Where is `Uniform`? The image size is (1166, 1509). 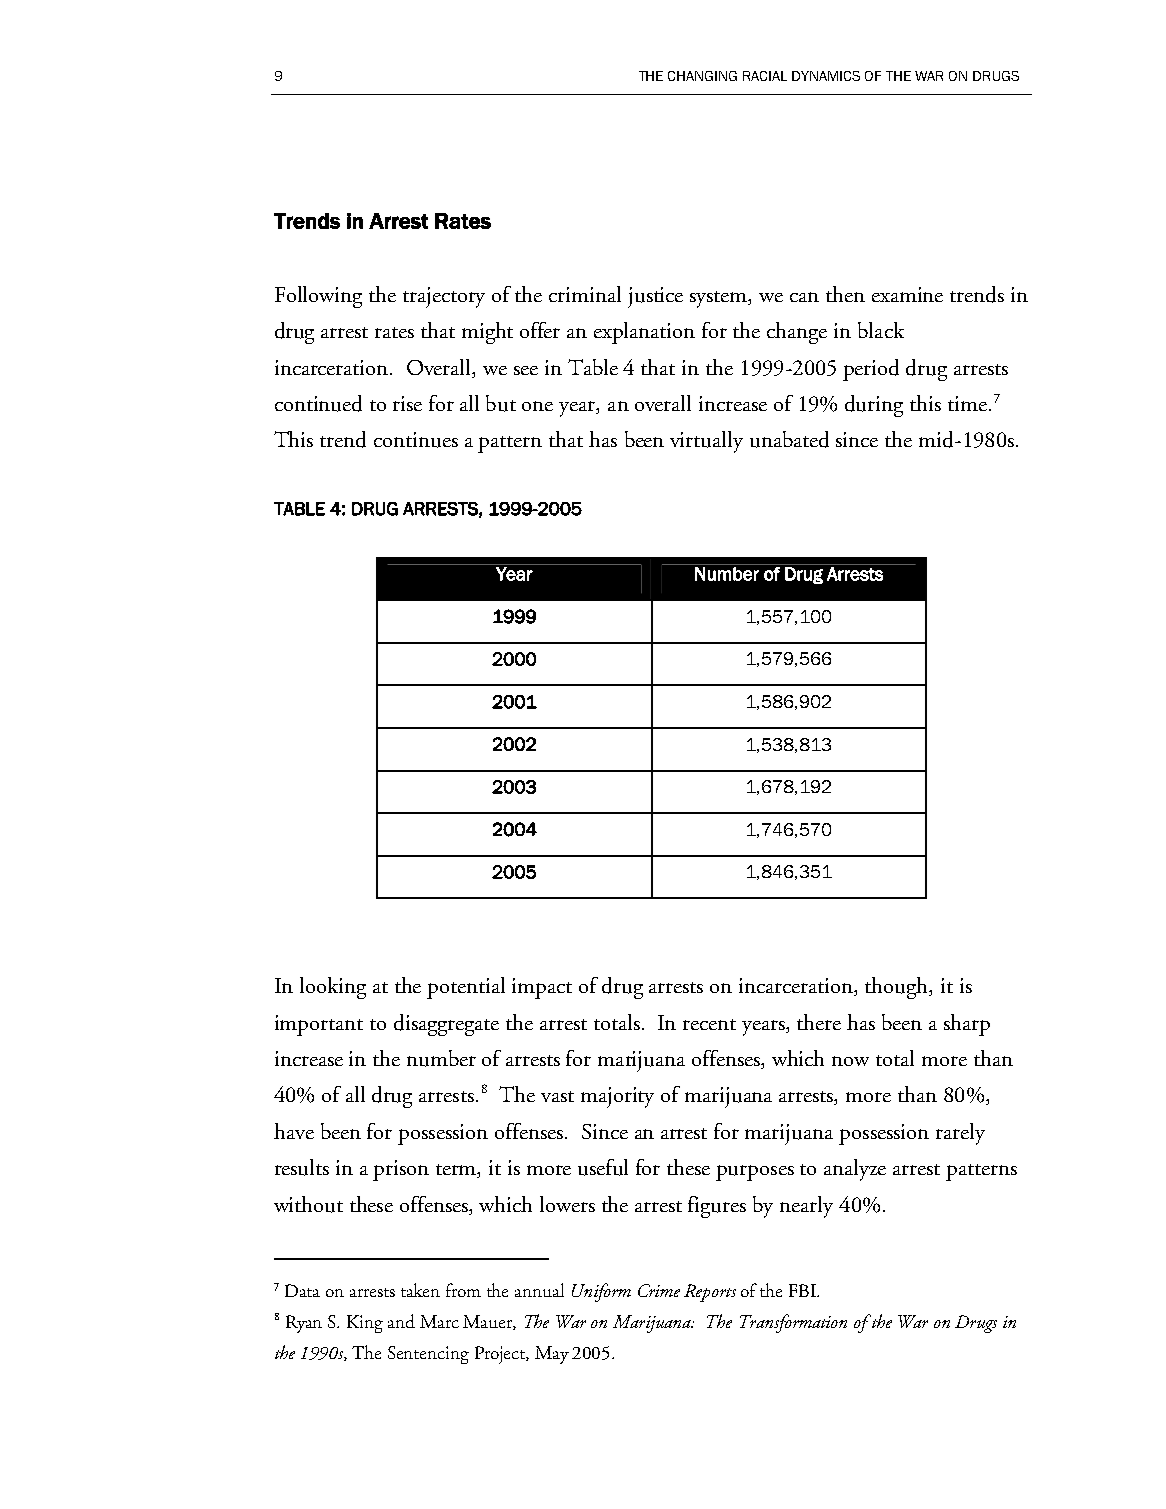
Uniform is located at coordinates (601, 1292).
